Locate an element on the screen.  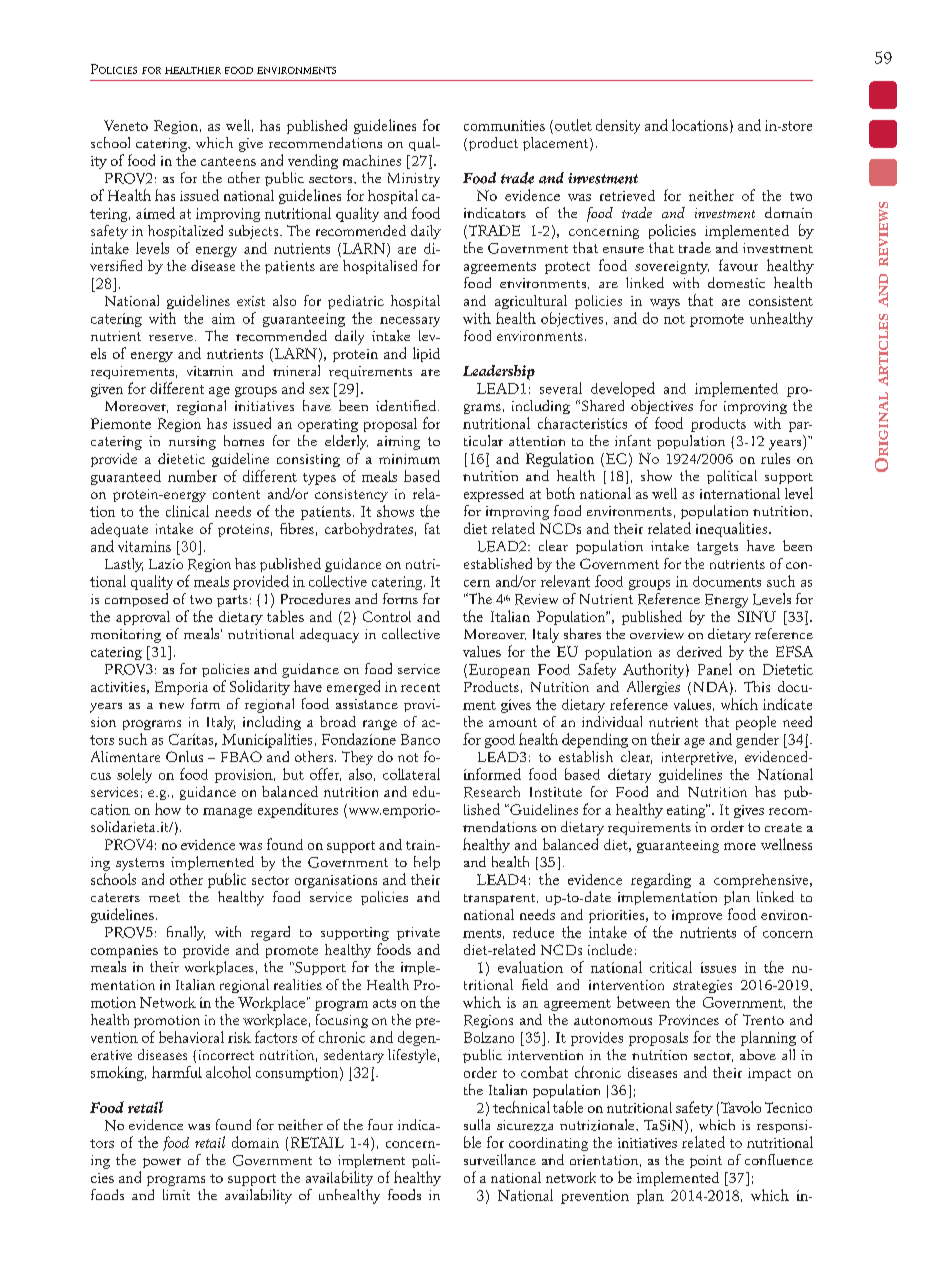
number is located at coordinates (192, 476).
